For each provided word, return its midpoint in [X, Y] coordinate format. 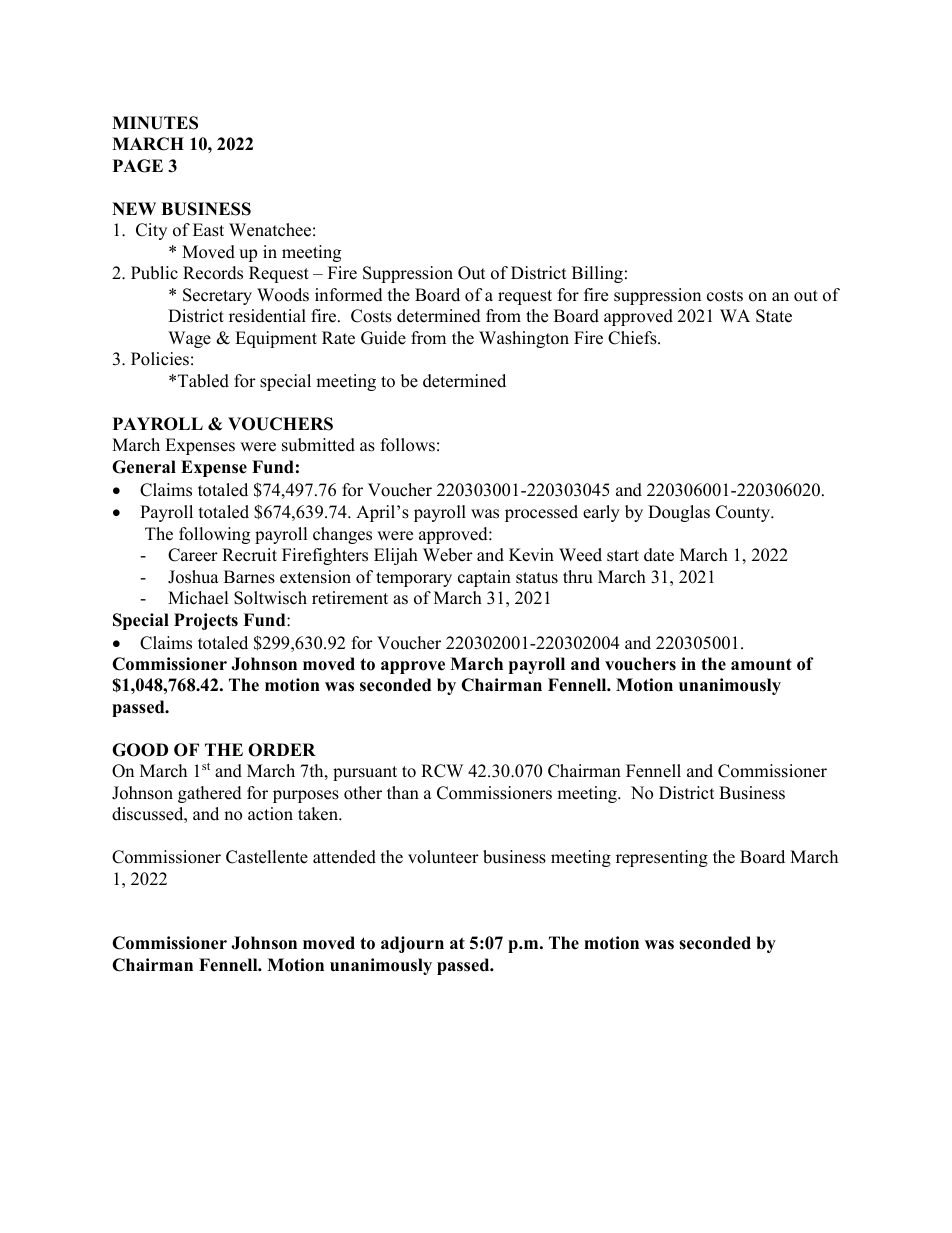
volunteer [443, 857]
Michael [198, 598]
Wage [189, 339]
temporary [414, 579]
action [270, 814]
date [659, 555]
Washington [524, 339]
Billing [597, 274]
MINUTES [155, 123]
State [774, 316]
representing [662, 858]
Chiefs [633, 338]
